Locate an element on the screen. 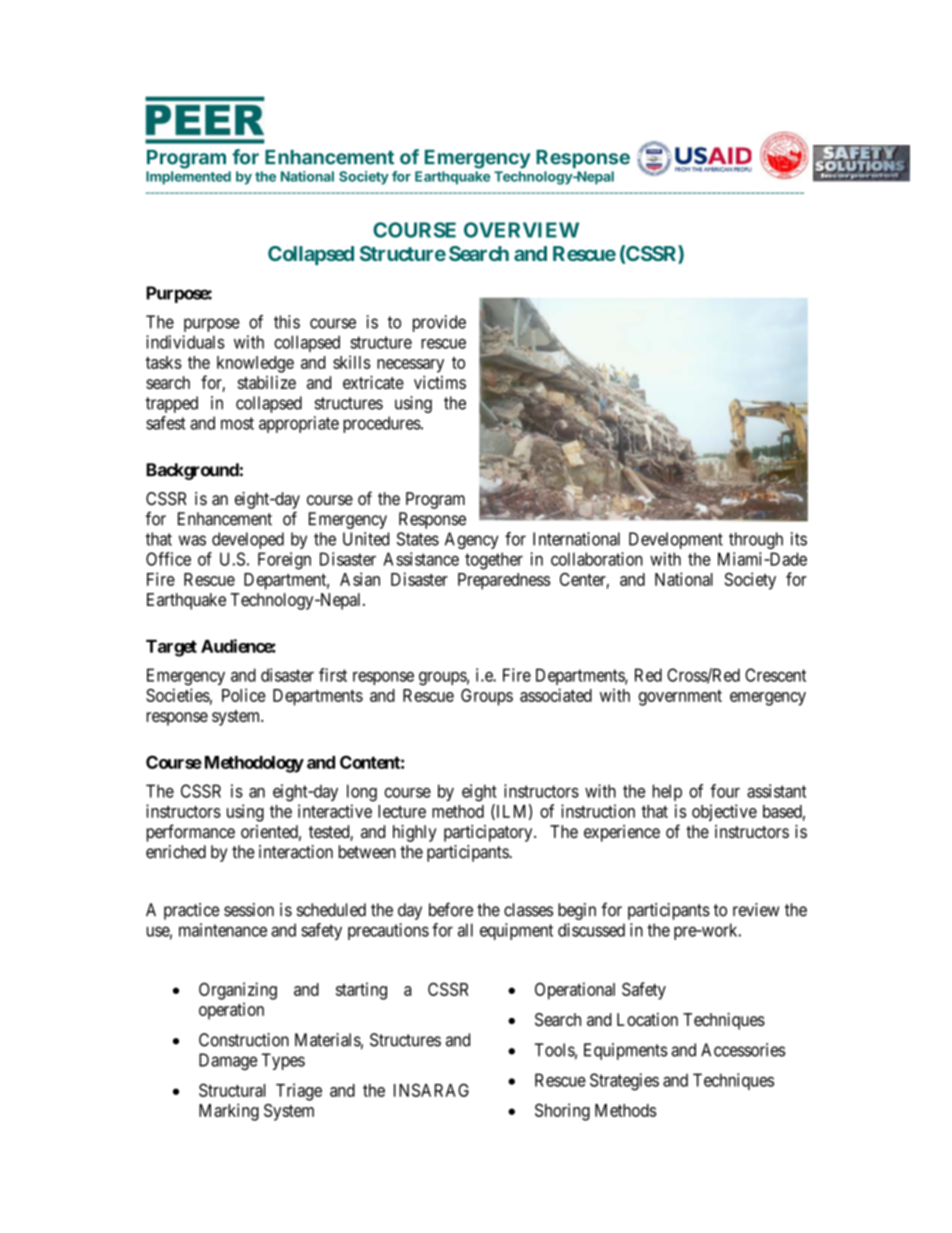 This screenshot has width=952, height=1233. Agency is located at coordinates (472, 540).
